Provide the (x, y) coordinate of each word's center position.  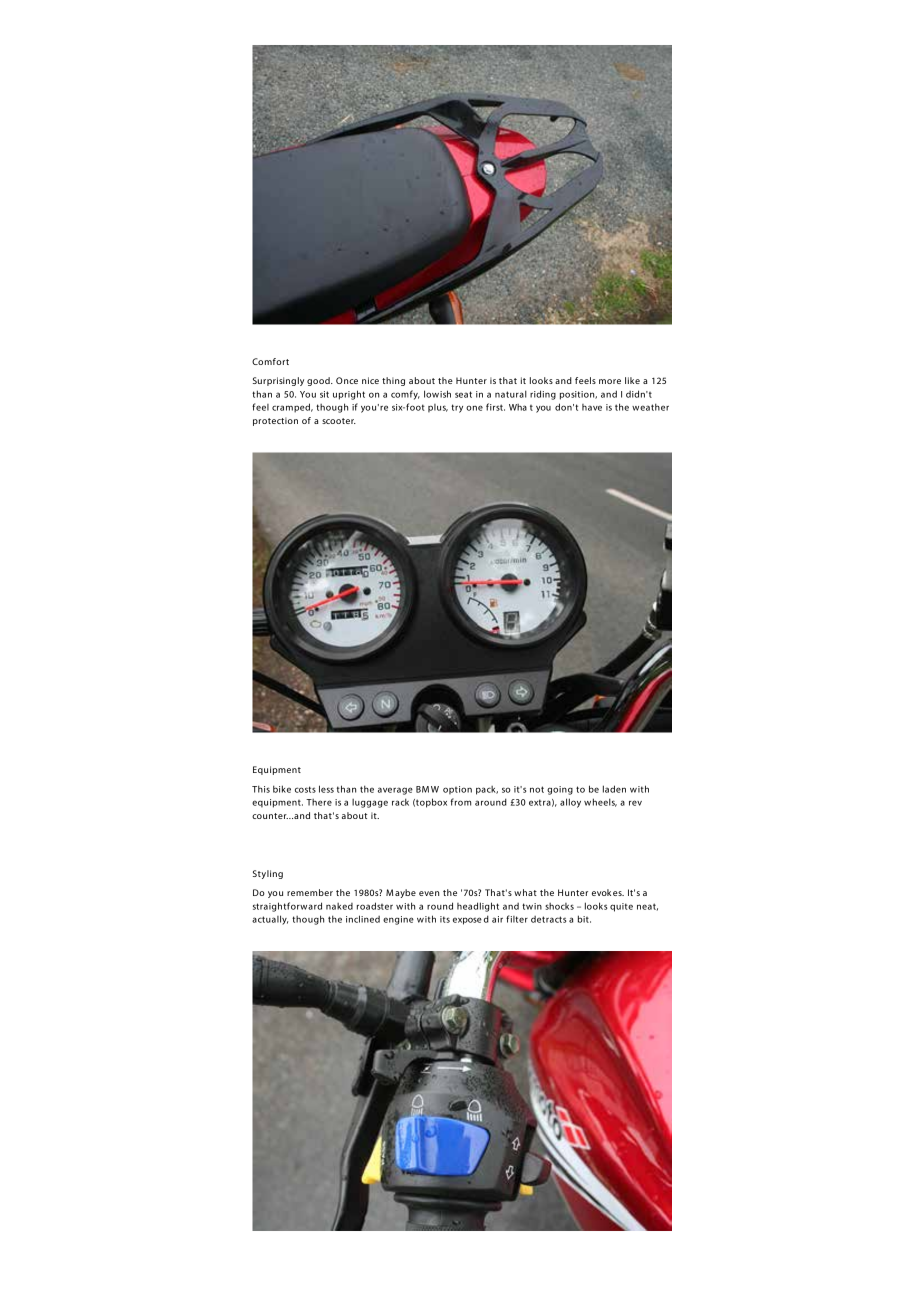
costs (305, 789)
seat (463, 394)
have (592, 407)
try (457, 408)
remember (310, 892)
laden (614, 789)
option (457, 790)
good (319, 381)
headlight (478, 907)
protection (275, 421)
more (610, 381)
